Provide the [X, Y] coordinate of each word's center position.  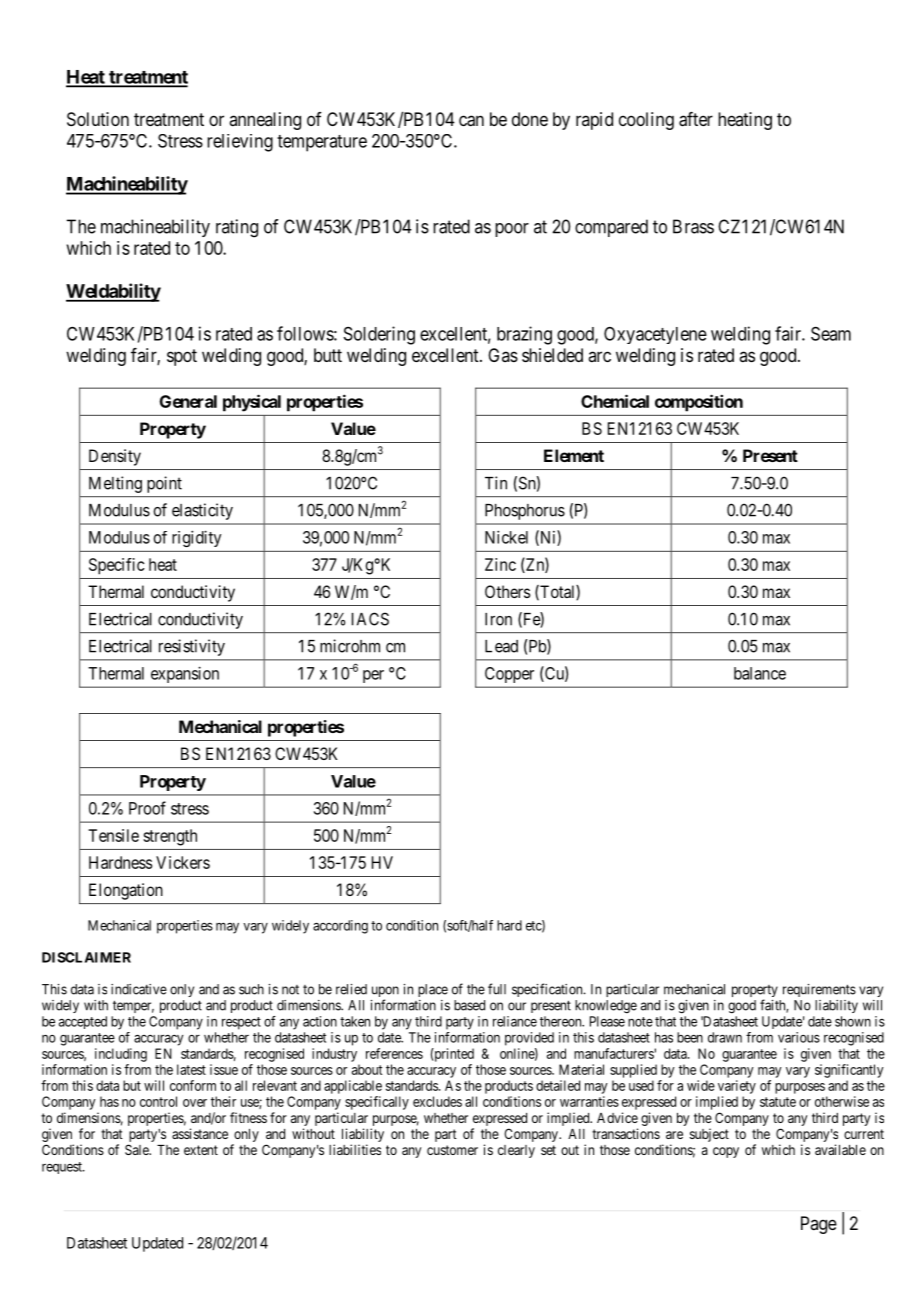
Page [819, 1225]
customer [452, 1150]
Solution [98, 119]
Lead [501, 646]
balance [760, 673]
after [696, 119]
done [530, 119]
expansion [185, 675]
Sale [138, 1149]
